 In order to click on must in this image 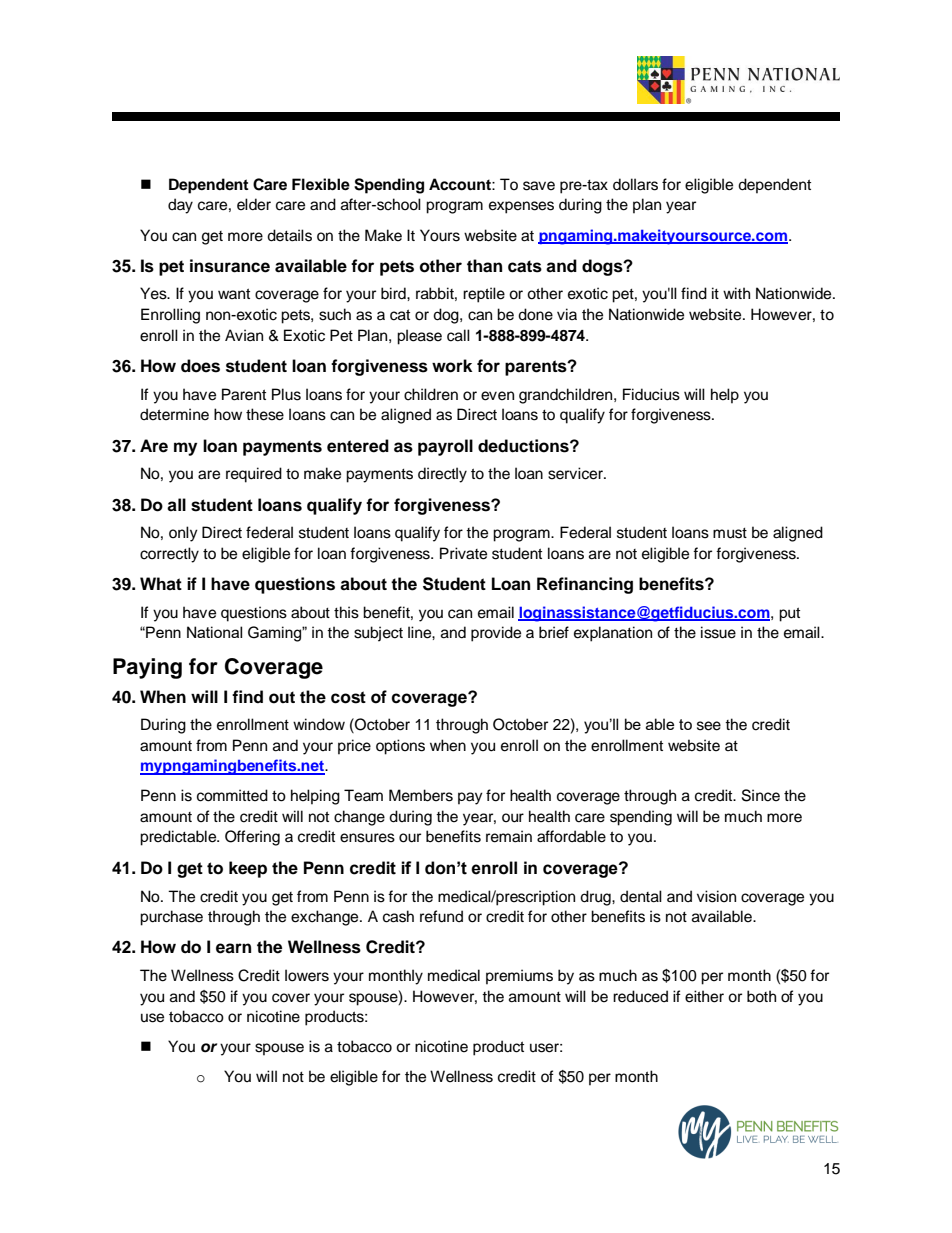, I will do `click(730, 533)`.
